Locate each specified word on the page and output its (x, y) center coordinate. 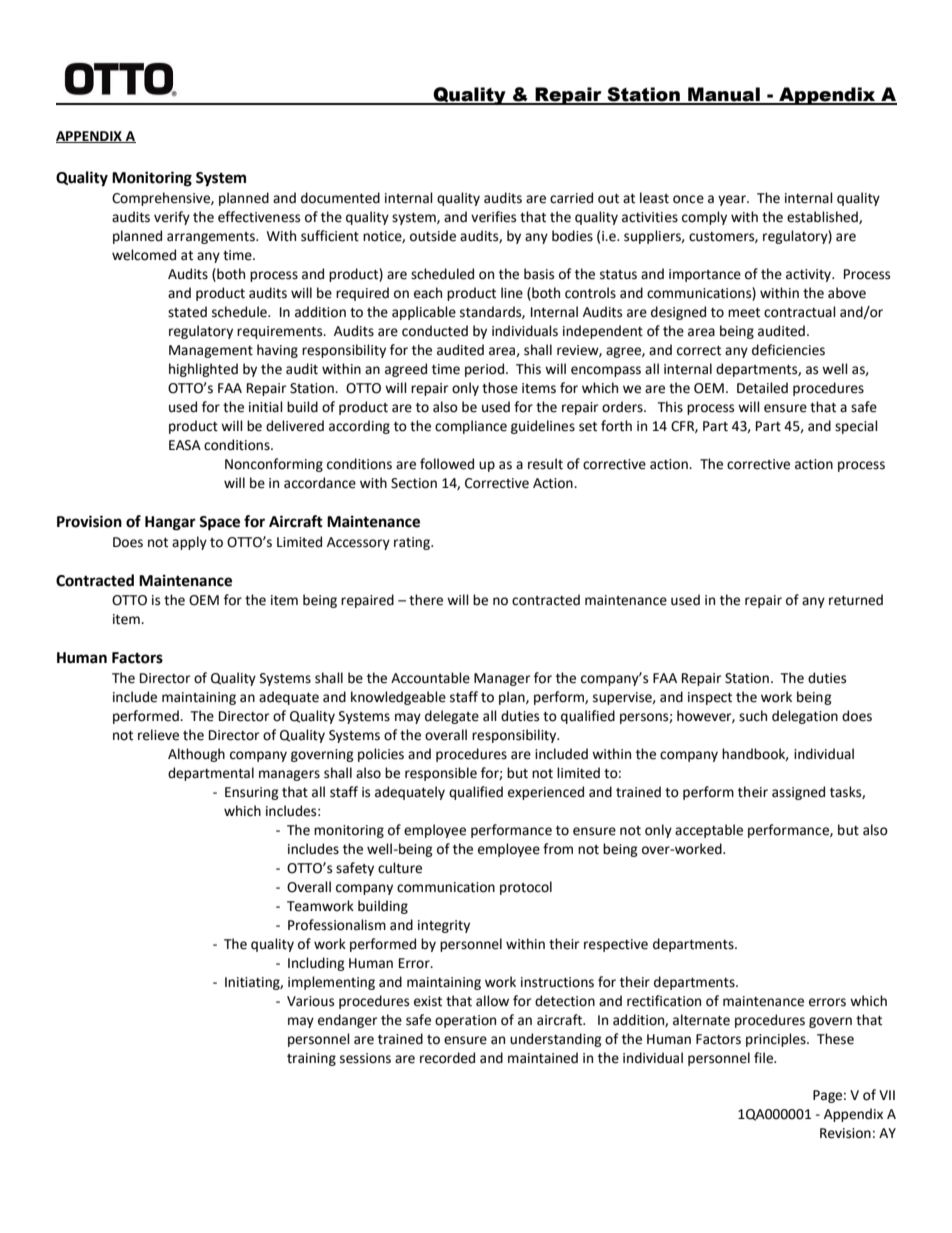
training (311, 1059)
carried (571, 198)
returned (856, 600)
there (426, 600)
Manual (724, 95)
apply (189, 543)
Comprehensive (162, 199)
